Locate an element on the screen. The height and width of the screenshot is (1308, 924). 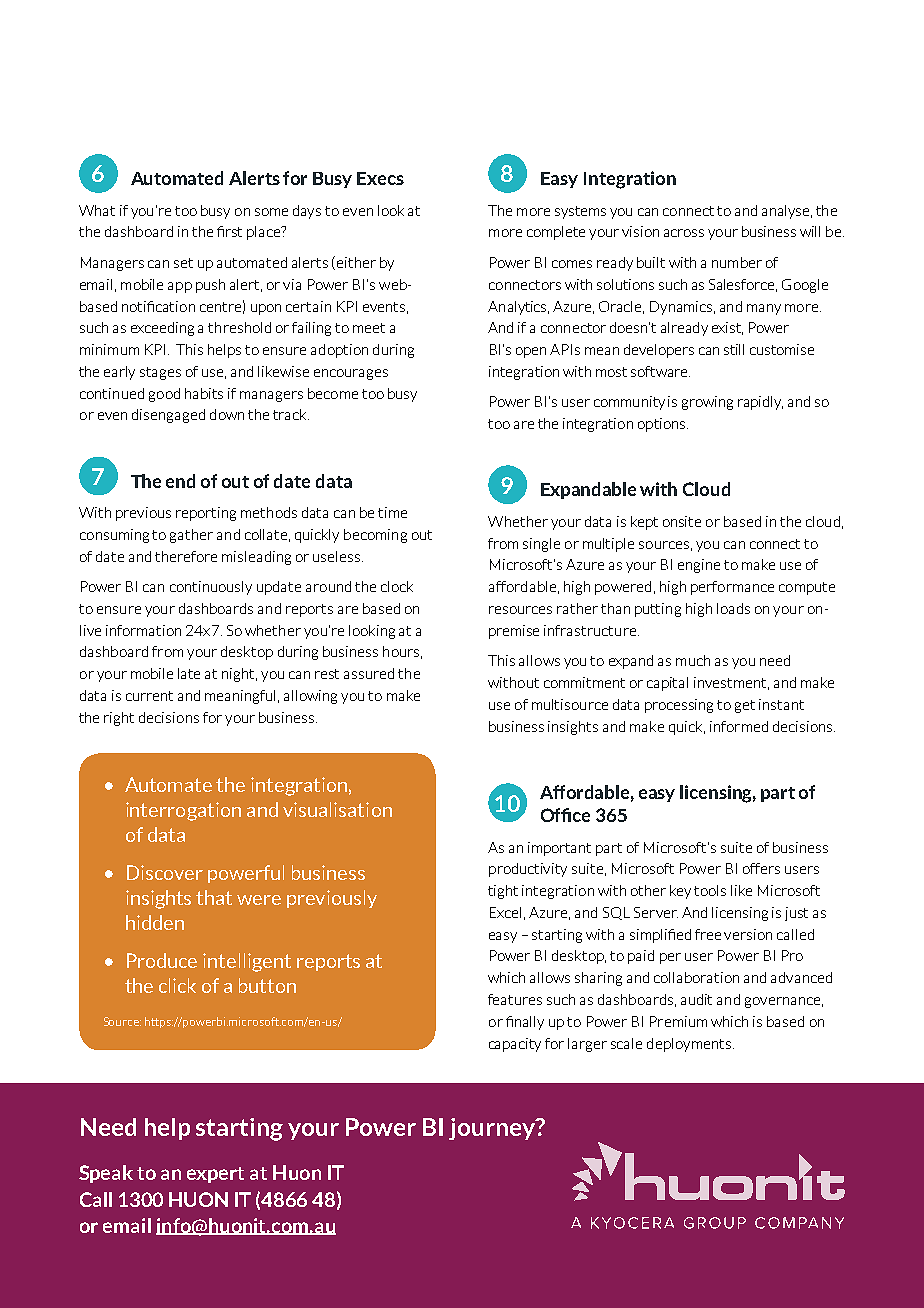
time is located at coordinates (392, 512).
